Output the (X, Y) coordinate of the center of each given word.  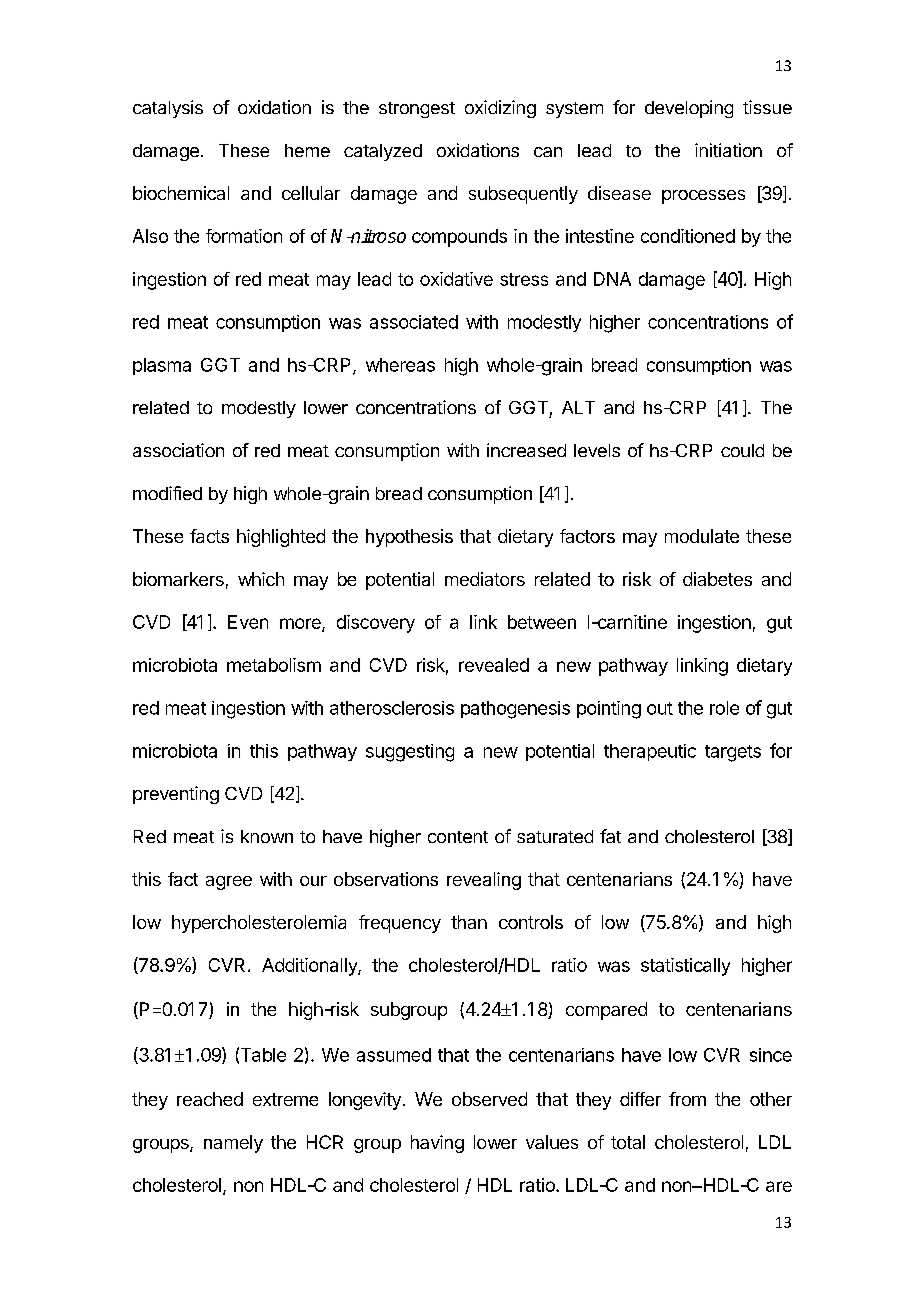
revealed (494, 665)
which (261, 579)
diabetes (717, 579)
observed (489, 1099)
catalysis (168, 109)
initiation (728, 150)
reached (210, 1099)
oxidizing (500, 109)
